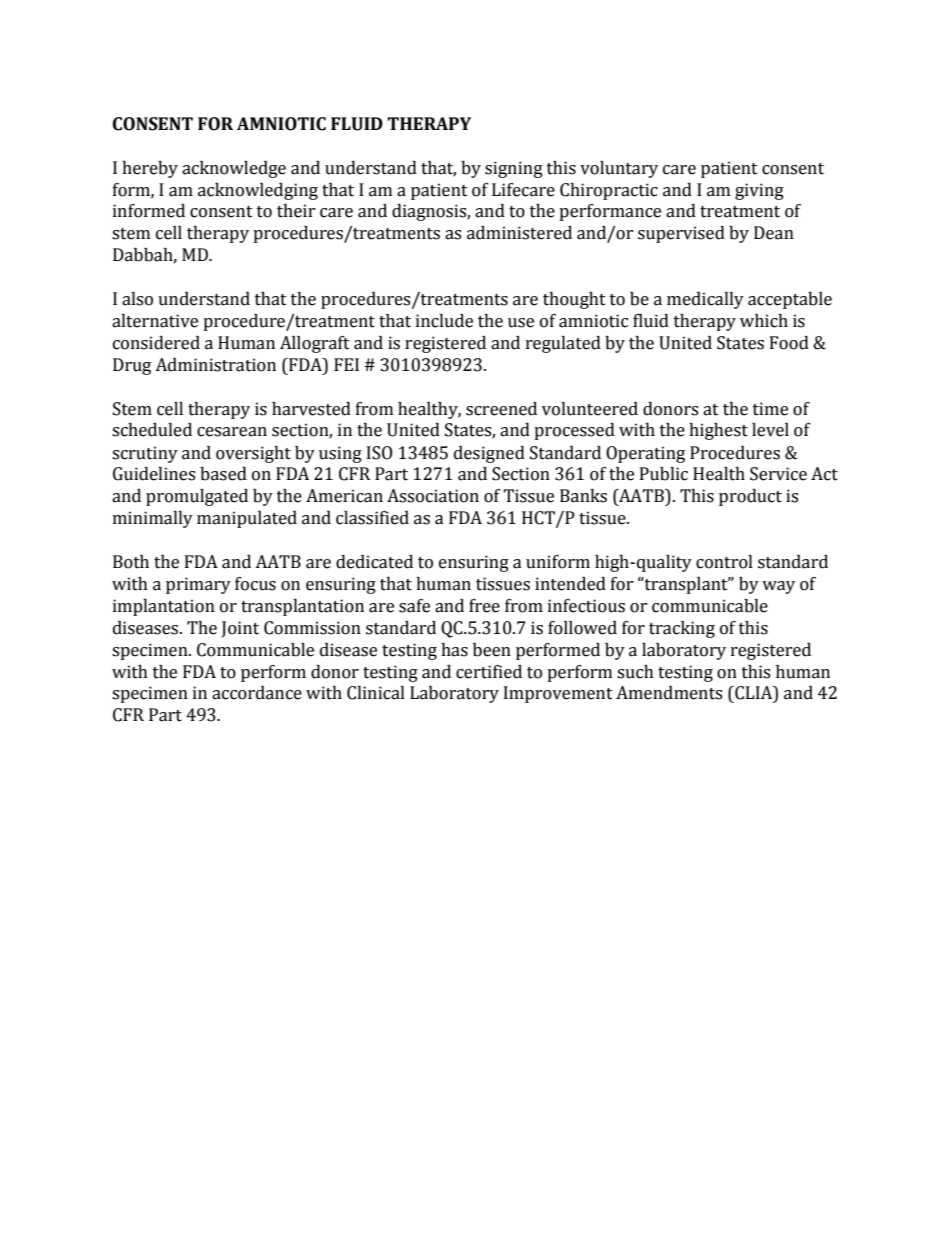  Describe the element at coordinates (215, 365) in the screenshot. I see `Administration` at that location.
